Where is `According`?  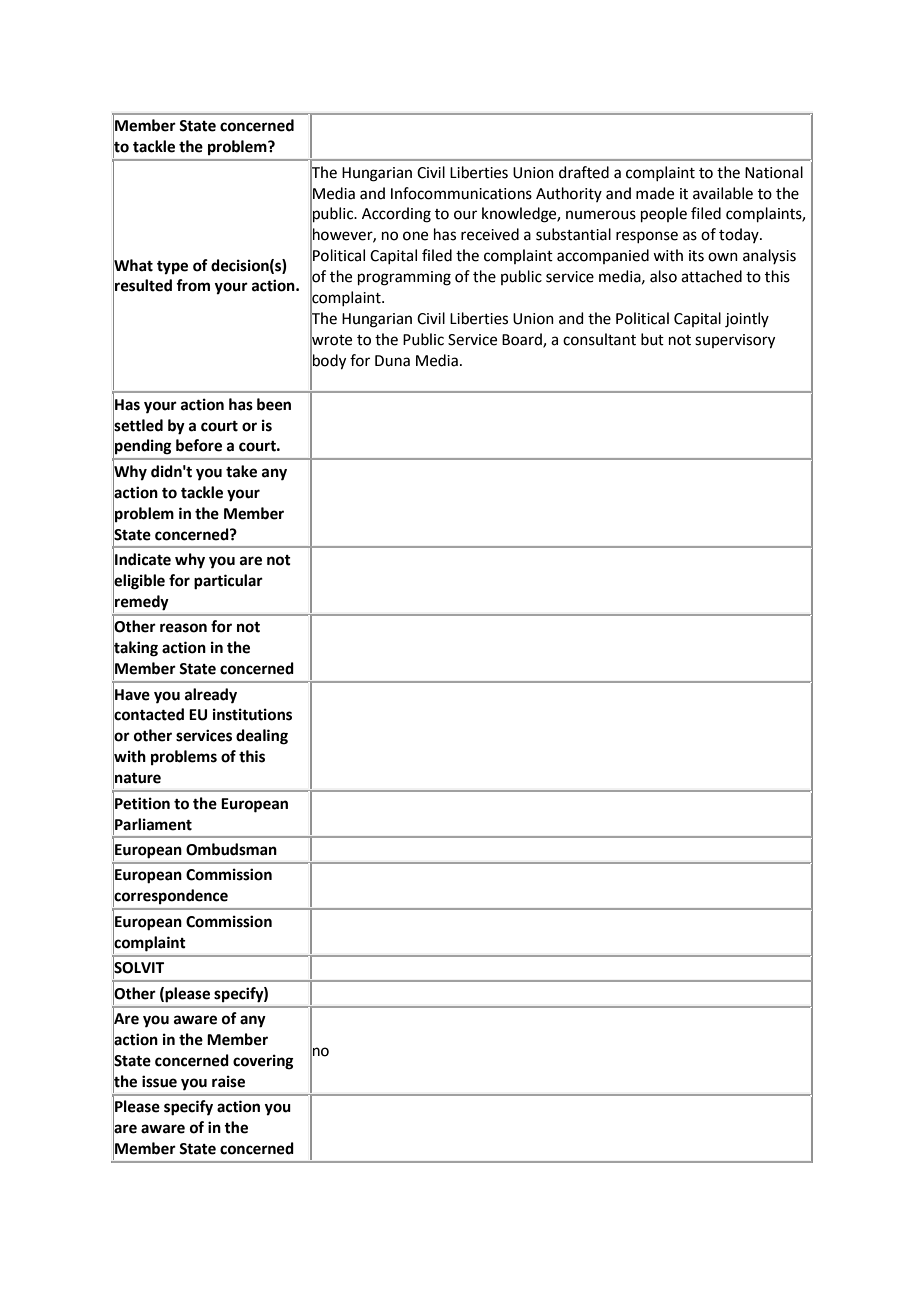
According is located at coordinates (396, 215).
